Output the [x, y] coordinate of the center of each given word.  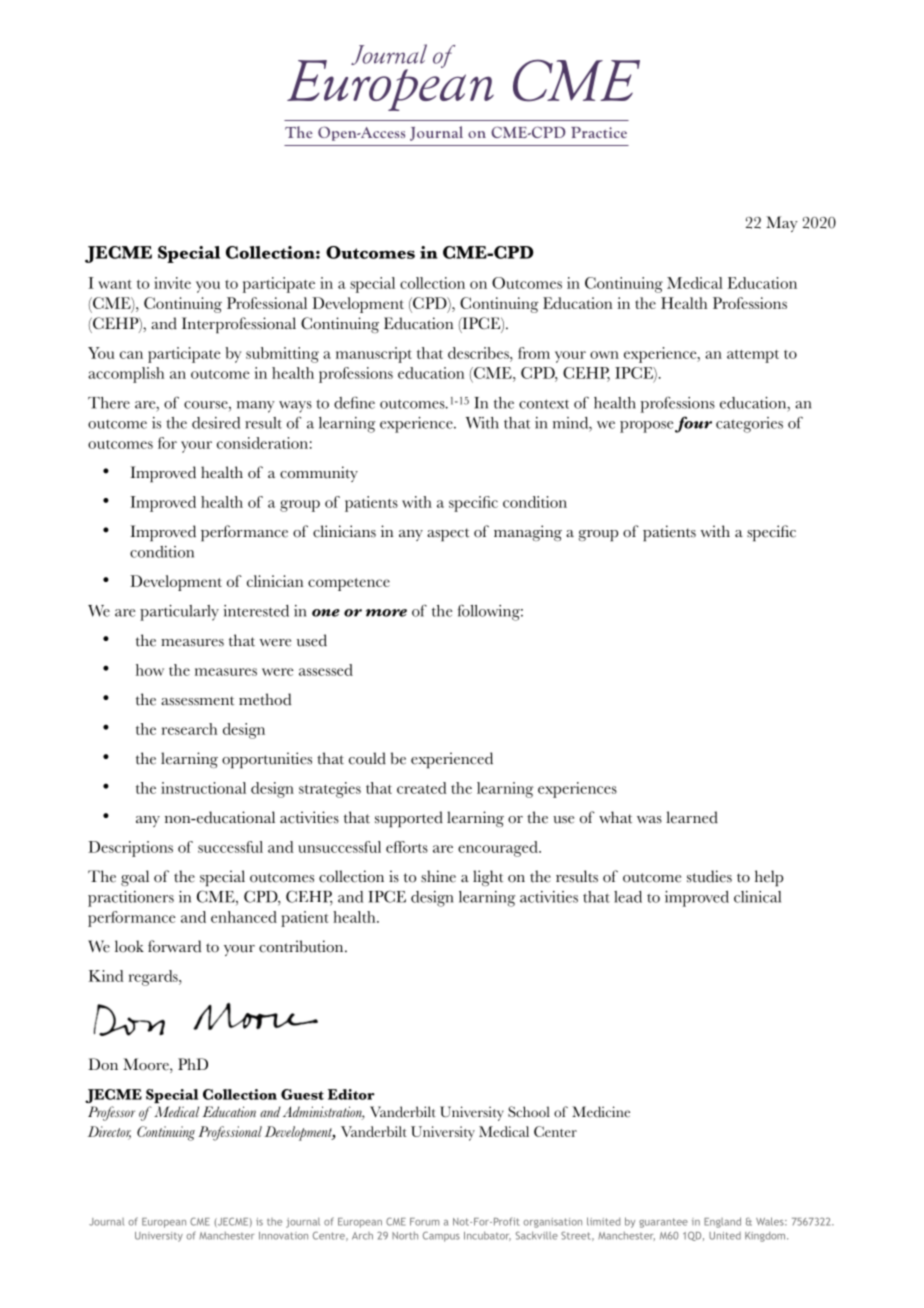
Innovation [283, 1236]
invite [172, 283]
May [782, 224]
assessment [197, 701]
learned [692, 817]
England [722, 1222]
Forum [424, 1222]
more [386, 613]
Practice [599, 132]
